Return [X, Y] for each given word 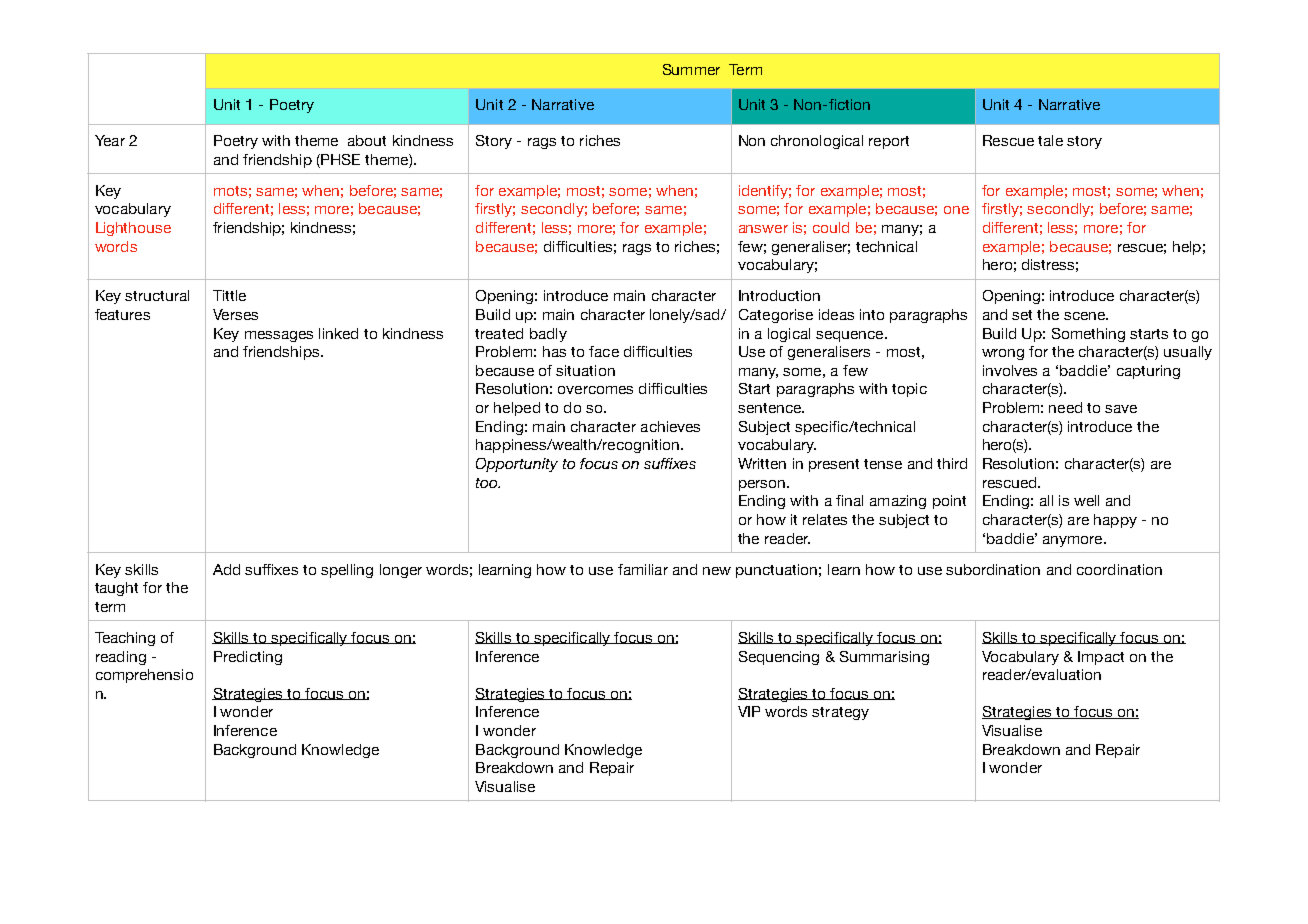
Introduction [779, 295]
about [367, 140]
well [1086, 500]
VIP [749, 711]
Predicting [248, 658]
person [762, 485]
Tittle [229, 295]
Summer [691, 69]
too [488, 483]
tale [1050, 140]
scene [1085, 316]
